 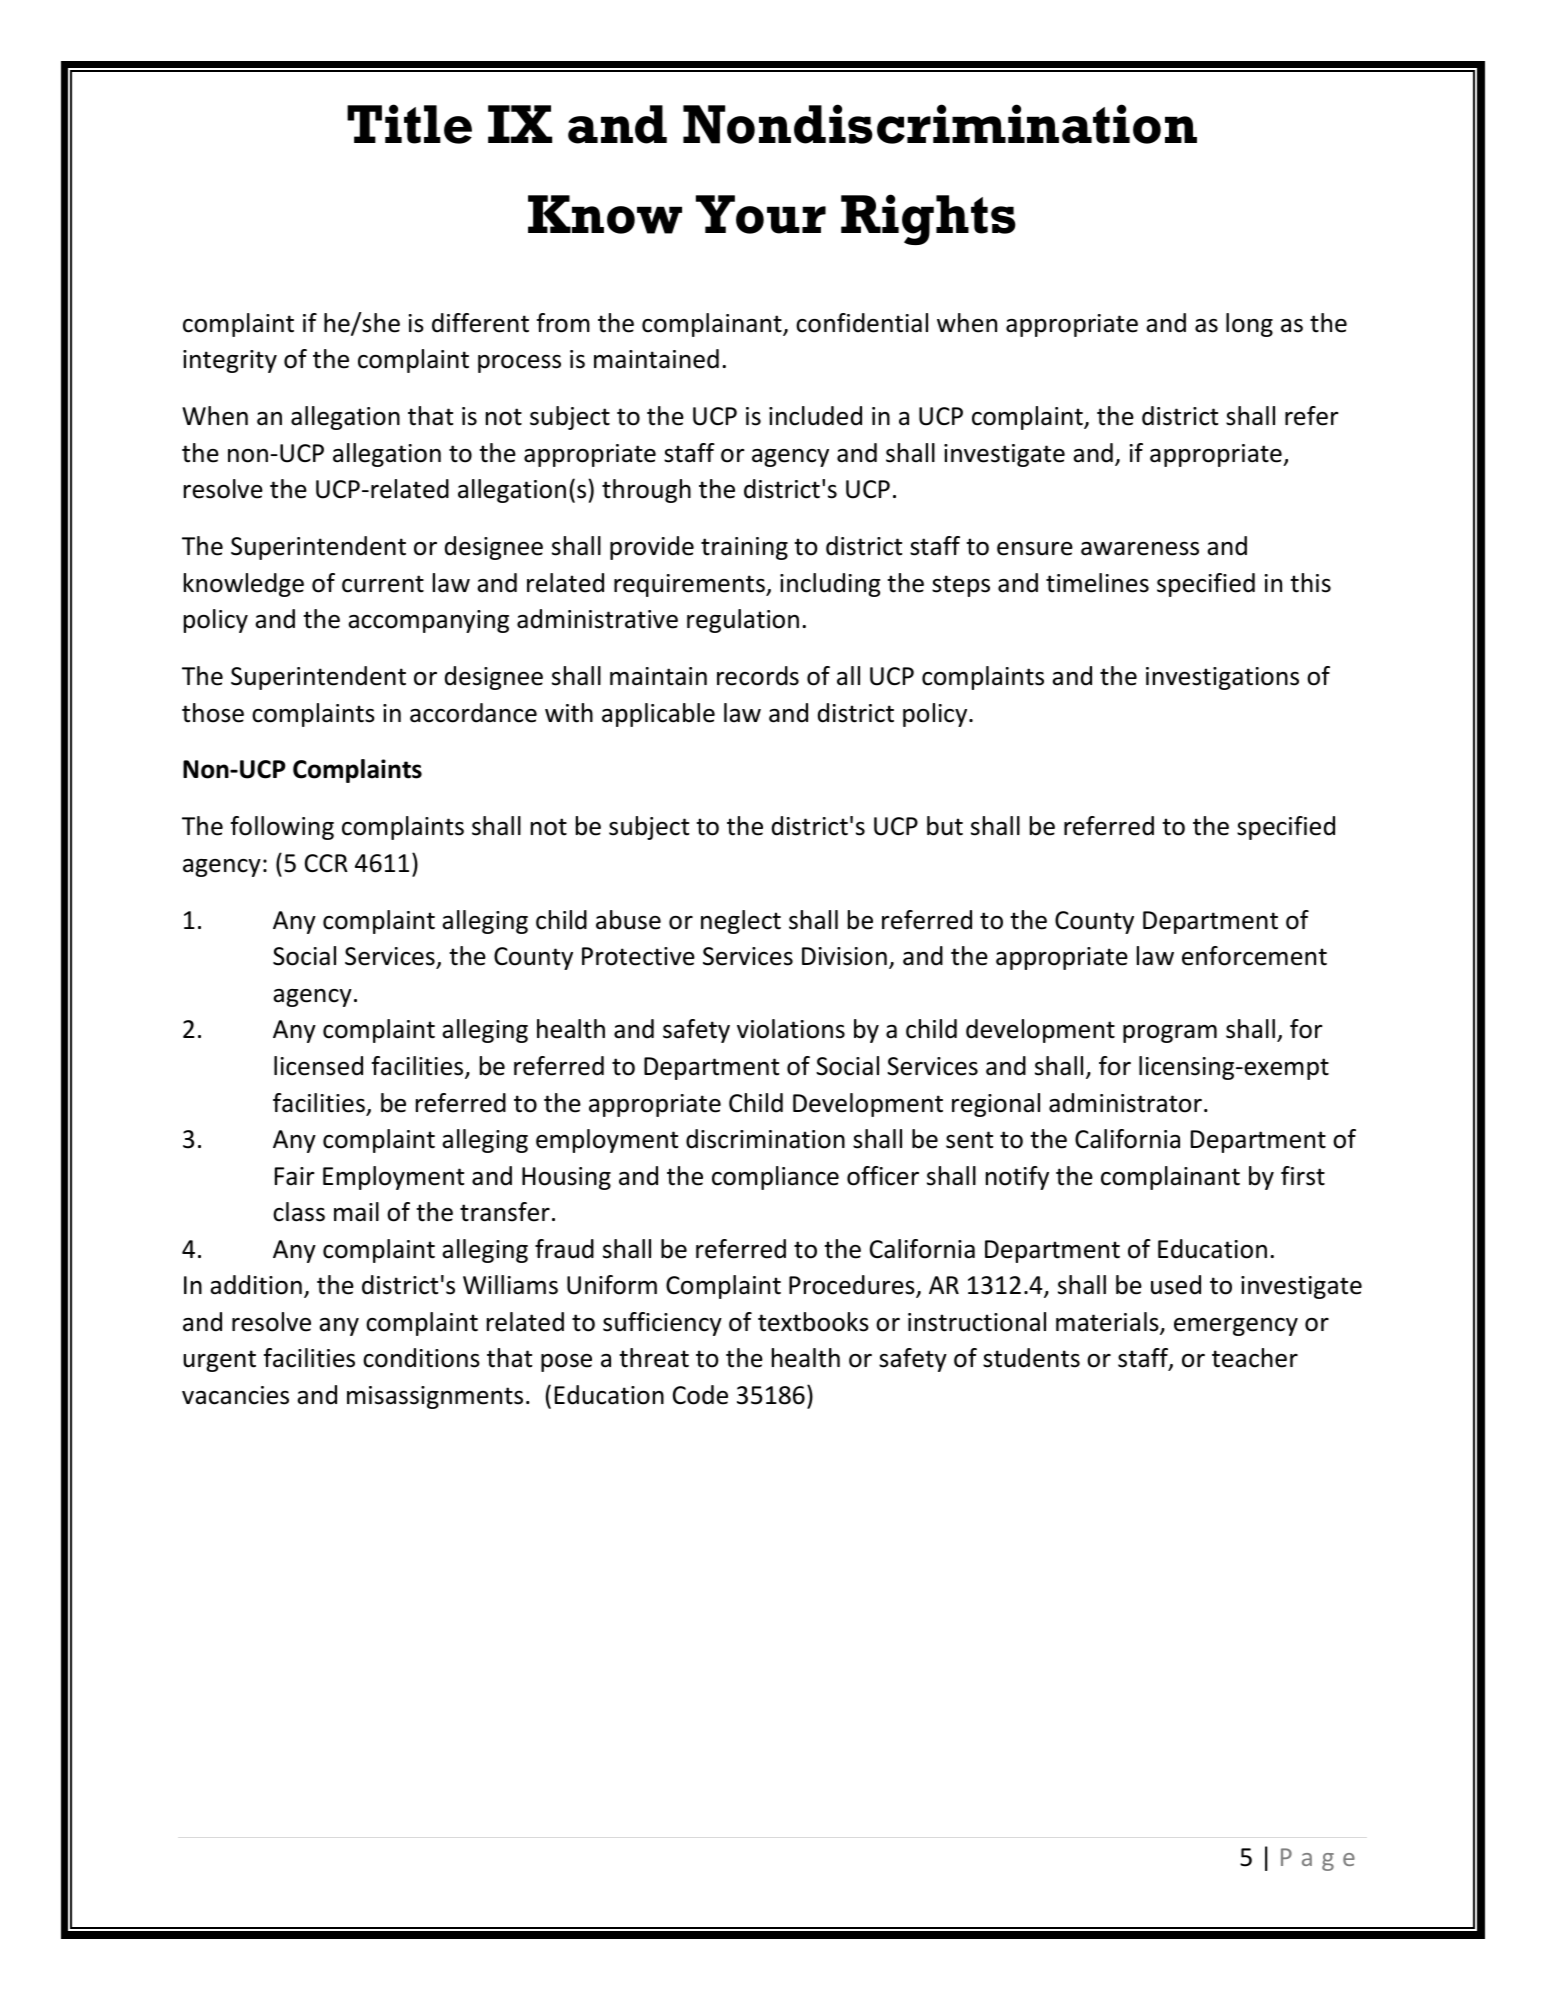 What do you see at coordinates (741, 922) in the screenshot?
I see `neglect` at bounding box center [741, 922].
